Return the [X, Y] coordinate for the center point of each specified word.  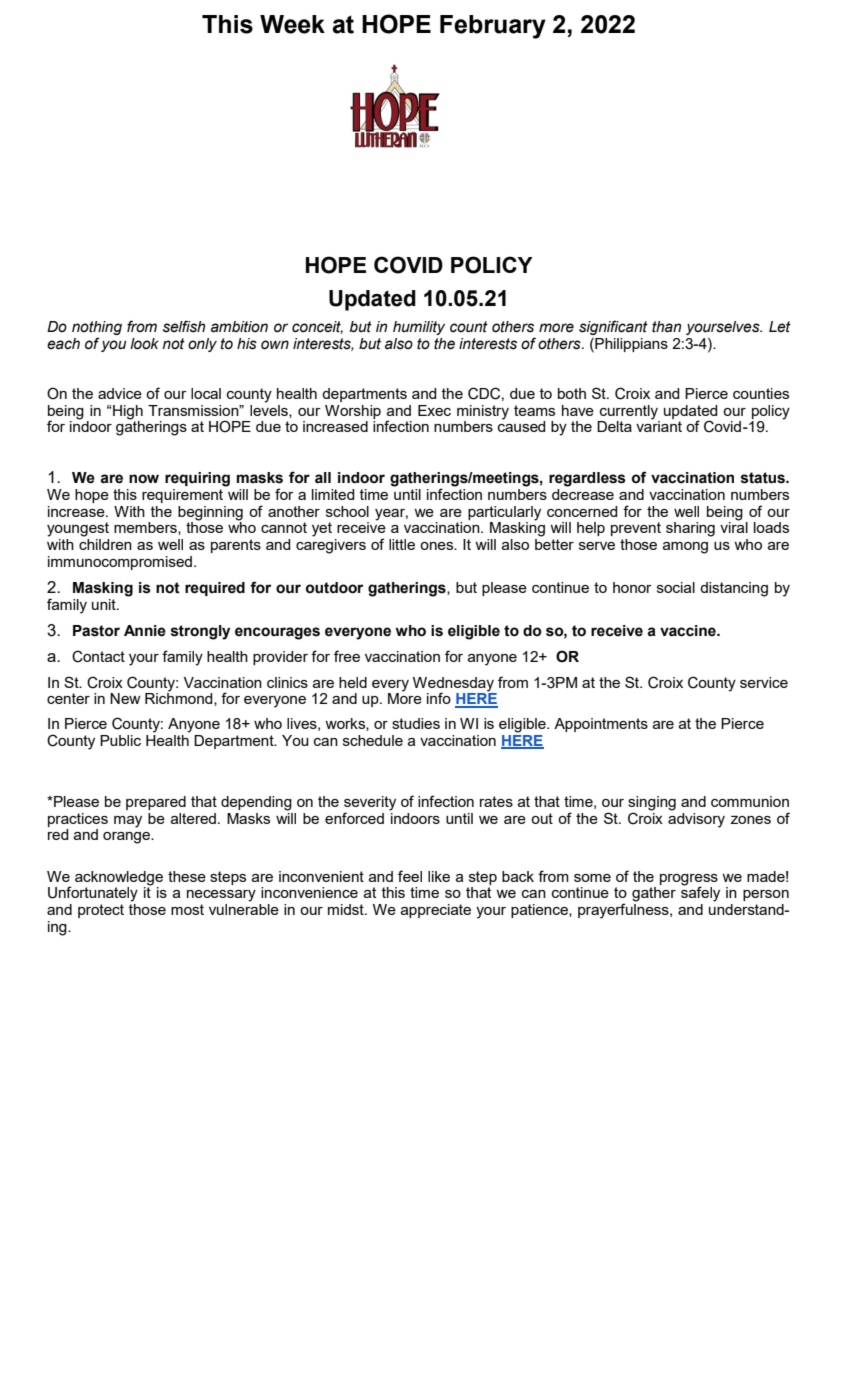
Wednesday [453, 685]
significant [613, 329]
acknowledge [119, 879]
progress [689, 881]
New [125, 698]
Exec [434, 410]
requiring [197, 479]
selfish [184, 326]
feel [410, 876]
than [666, 327]
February [493, 27]
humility [419, 328]
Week [292, 24]
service [764, 682]
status [764, 478]
